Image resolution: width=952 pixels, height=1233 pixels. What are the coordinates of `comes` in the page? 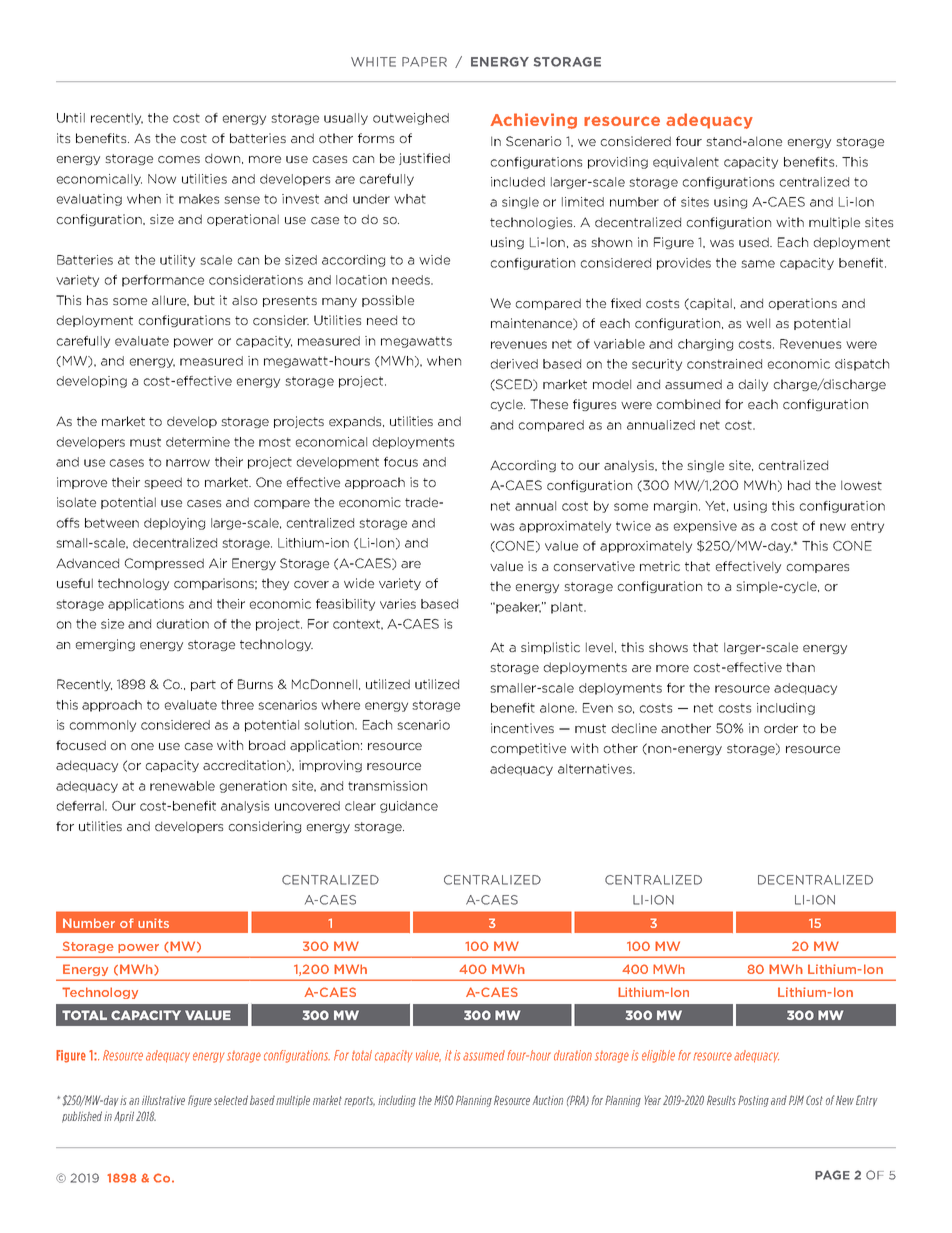 It's located at (179, 159).
